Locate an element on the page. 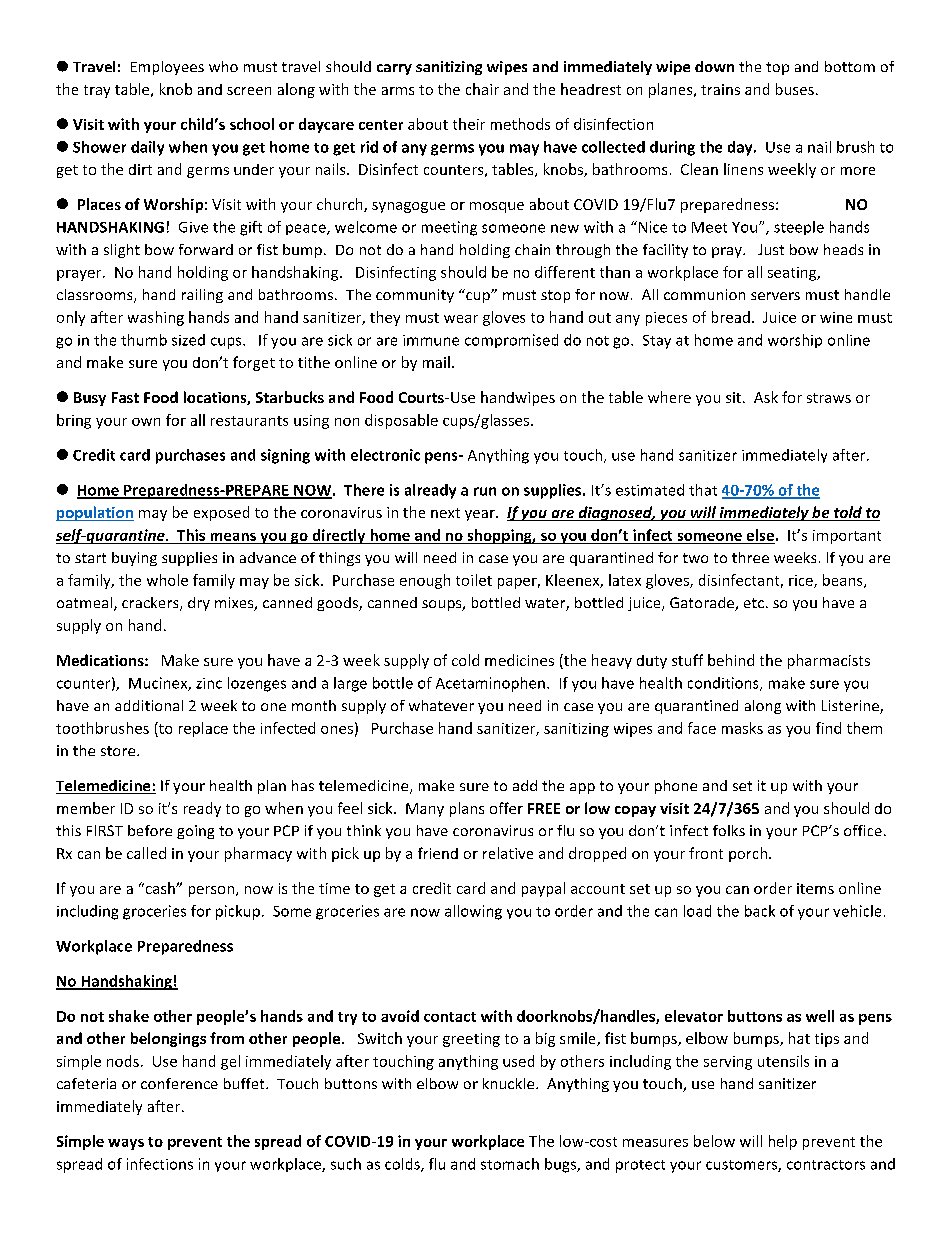 The height and width of the document is (1233, 952). folks is located at coordinates (729, 830).
